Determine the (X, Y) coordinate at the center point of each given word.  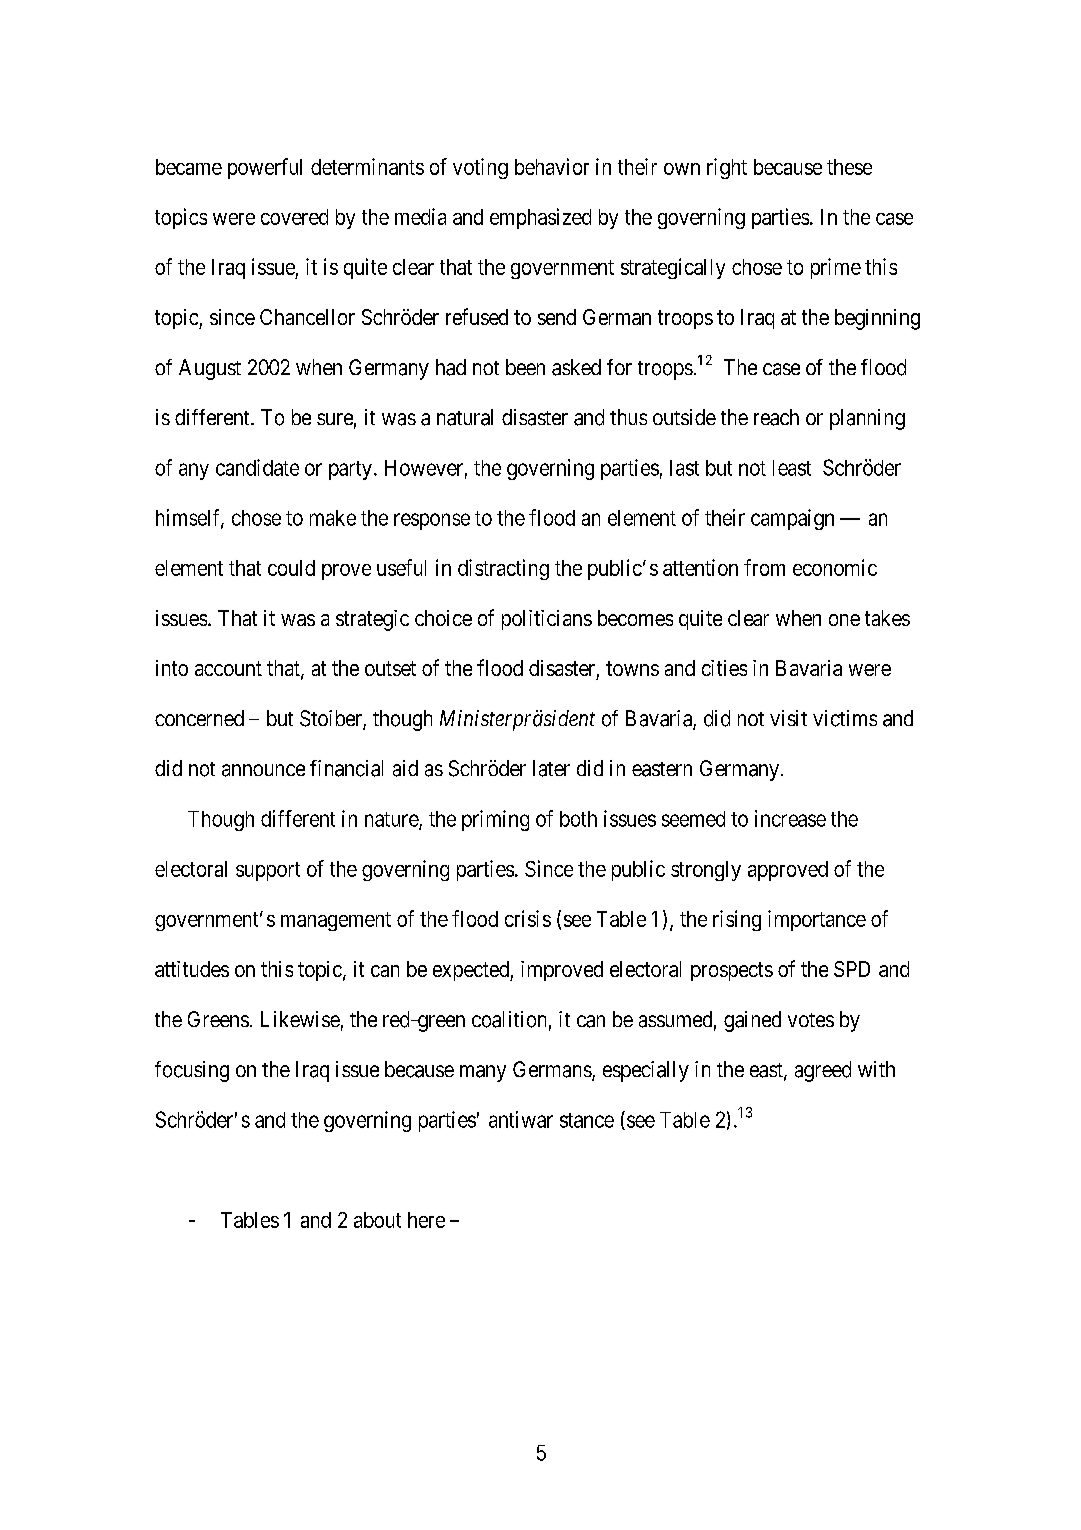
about (377, 1220)
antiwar (521, 1119)
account (228, 668)
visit (788, 718)
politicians (547, 620)
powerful (265, 168)
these (849, 167)
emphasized (540, 218)
